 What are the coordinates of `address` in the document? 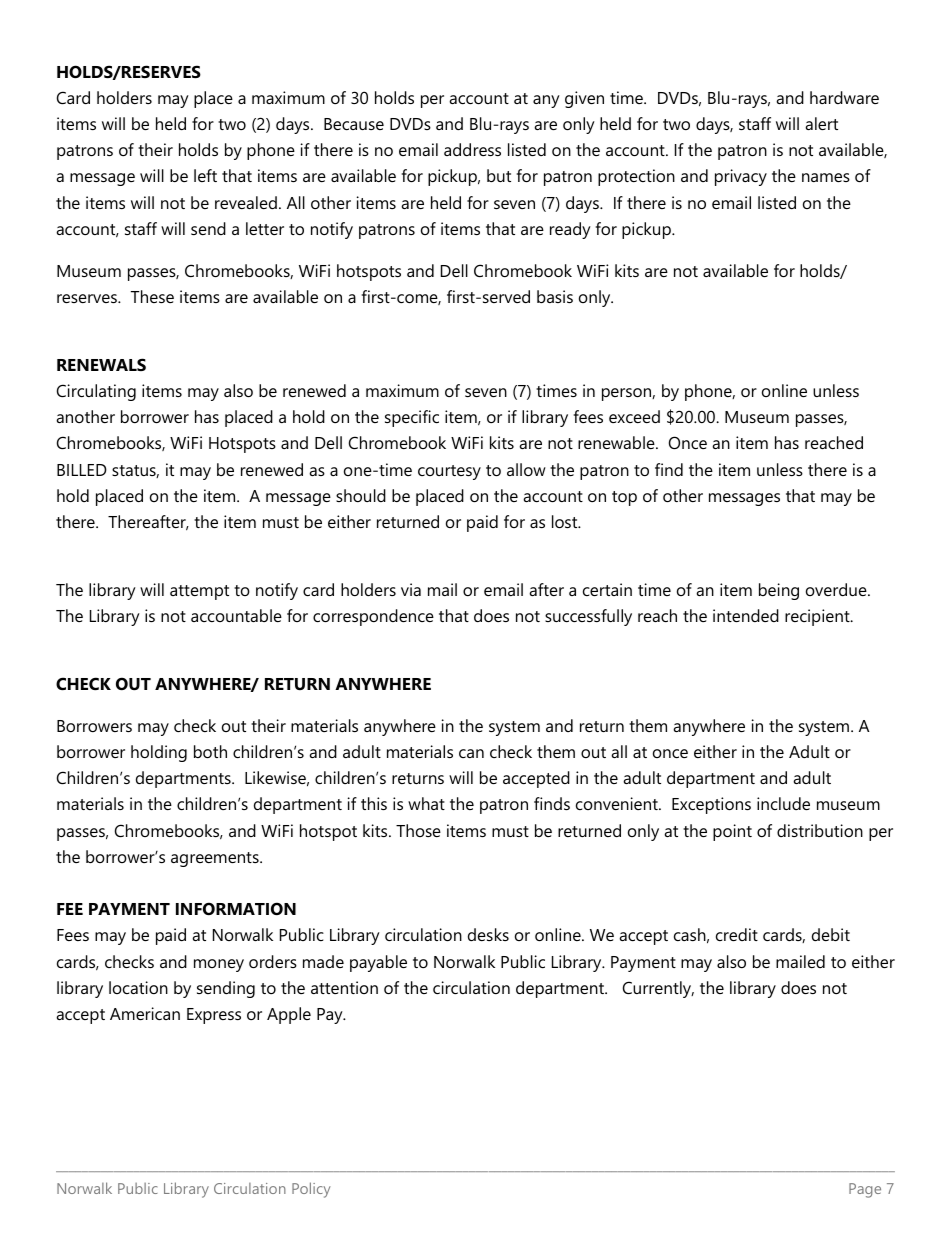 It's located at (472, 149).
